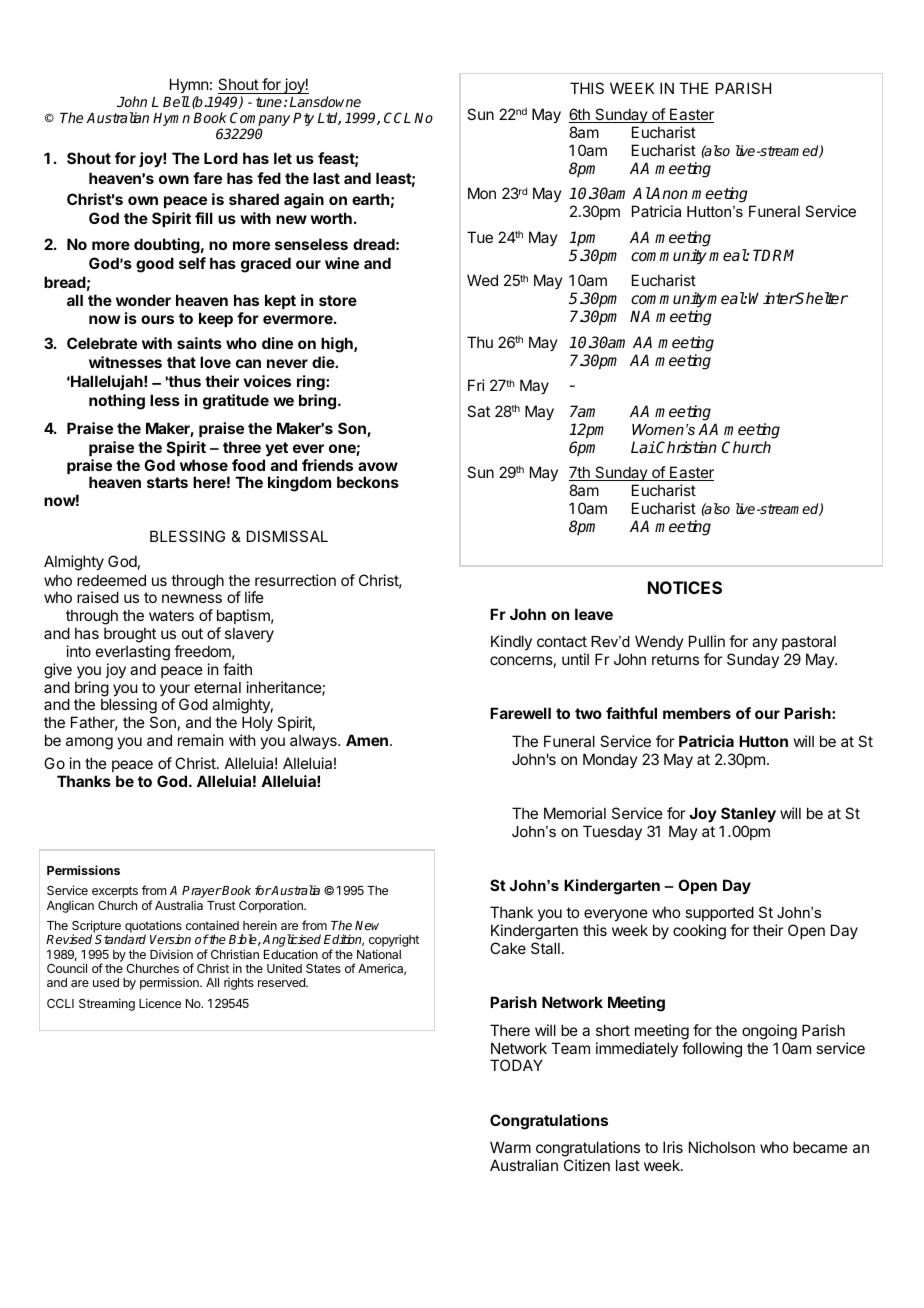 Image resolution: width=924 pixels, height=1308 pixels. I want to click on Lai, so click(643, 447).
